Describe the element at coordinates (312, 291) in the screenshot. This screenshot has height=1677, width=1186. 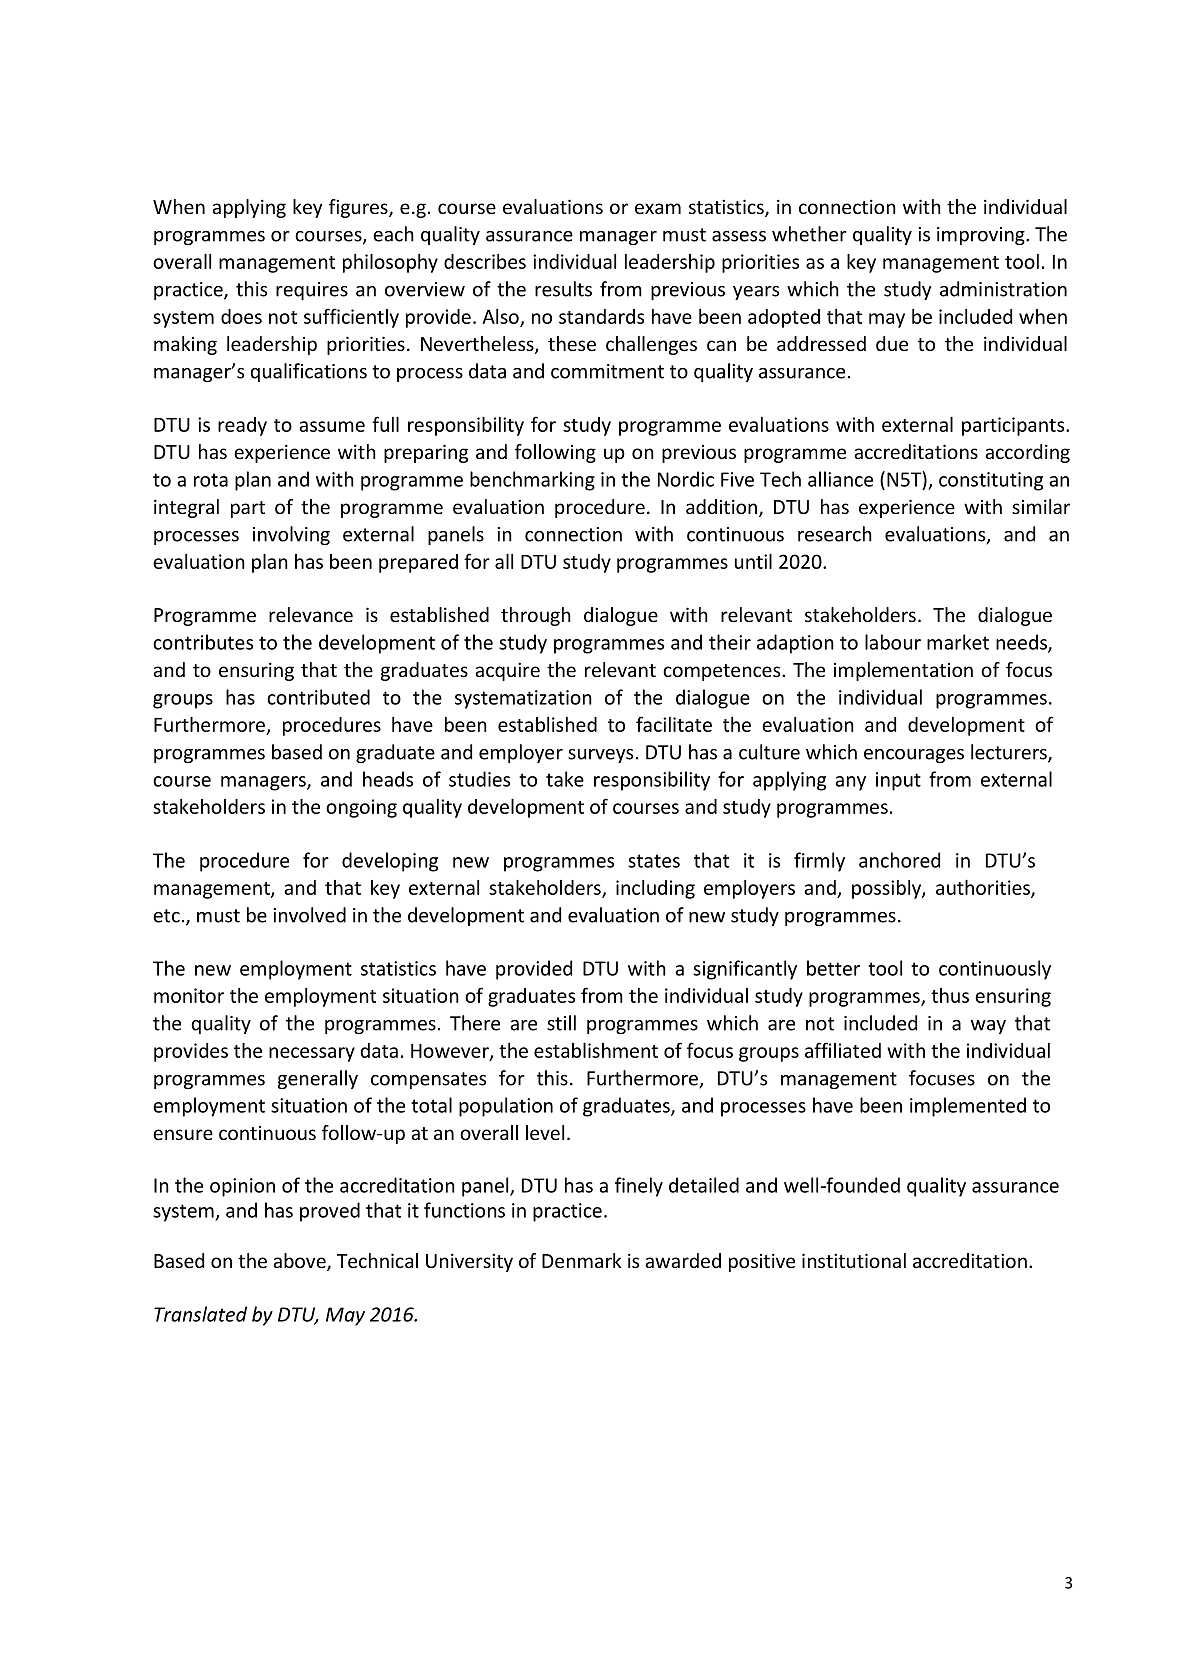
I see `requires` at that location.
